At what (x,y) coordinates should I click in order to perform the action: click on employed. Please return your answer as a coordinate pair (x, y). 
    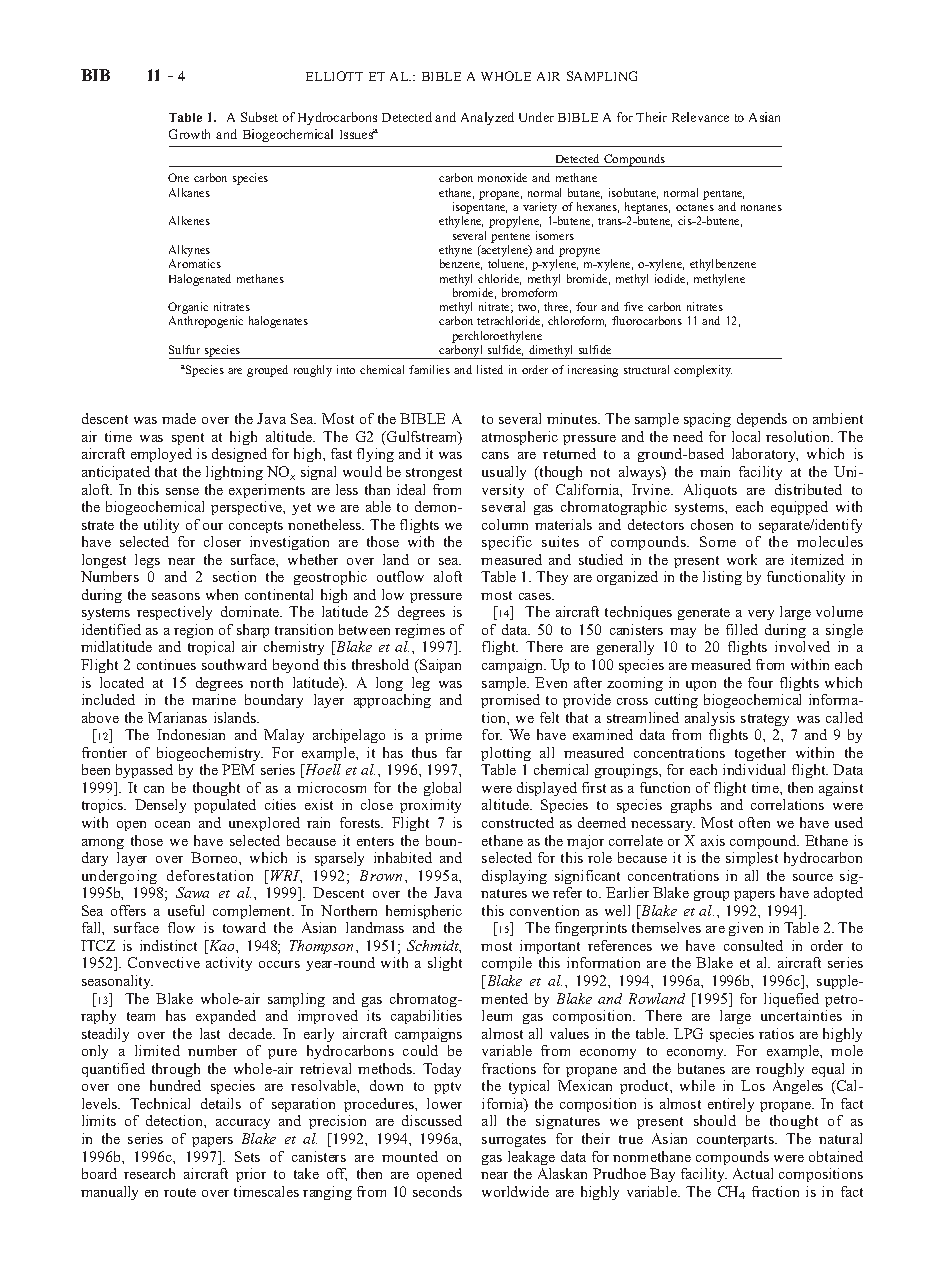
    Looking at the image, I should click on (161, 455).
